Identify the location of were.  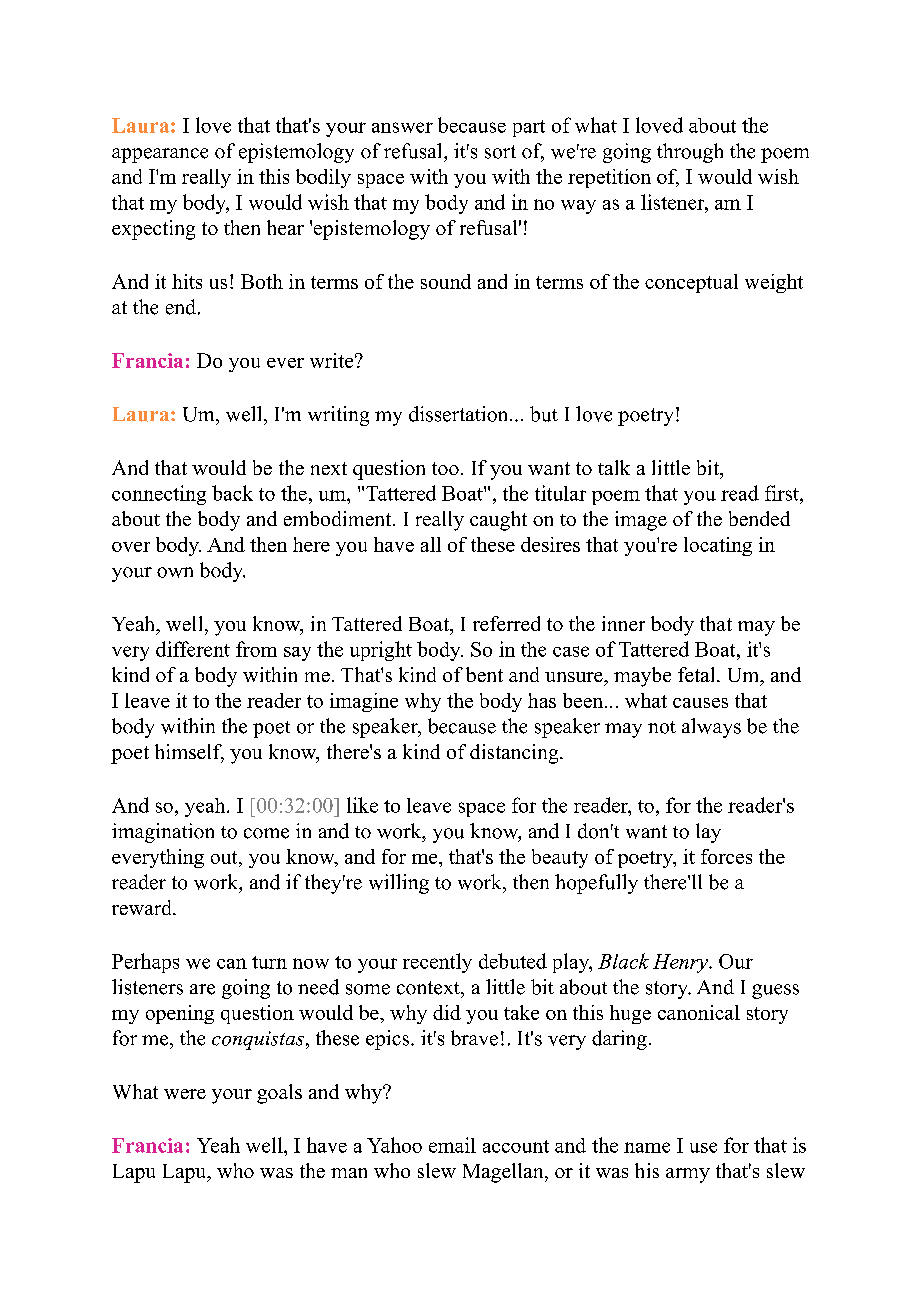
(185, 1094).
